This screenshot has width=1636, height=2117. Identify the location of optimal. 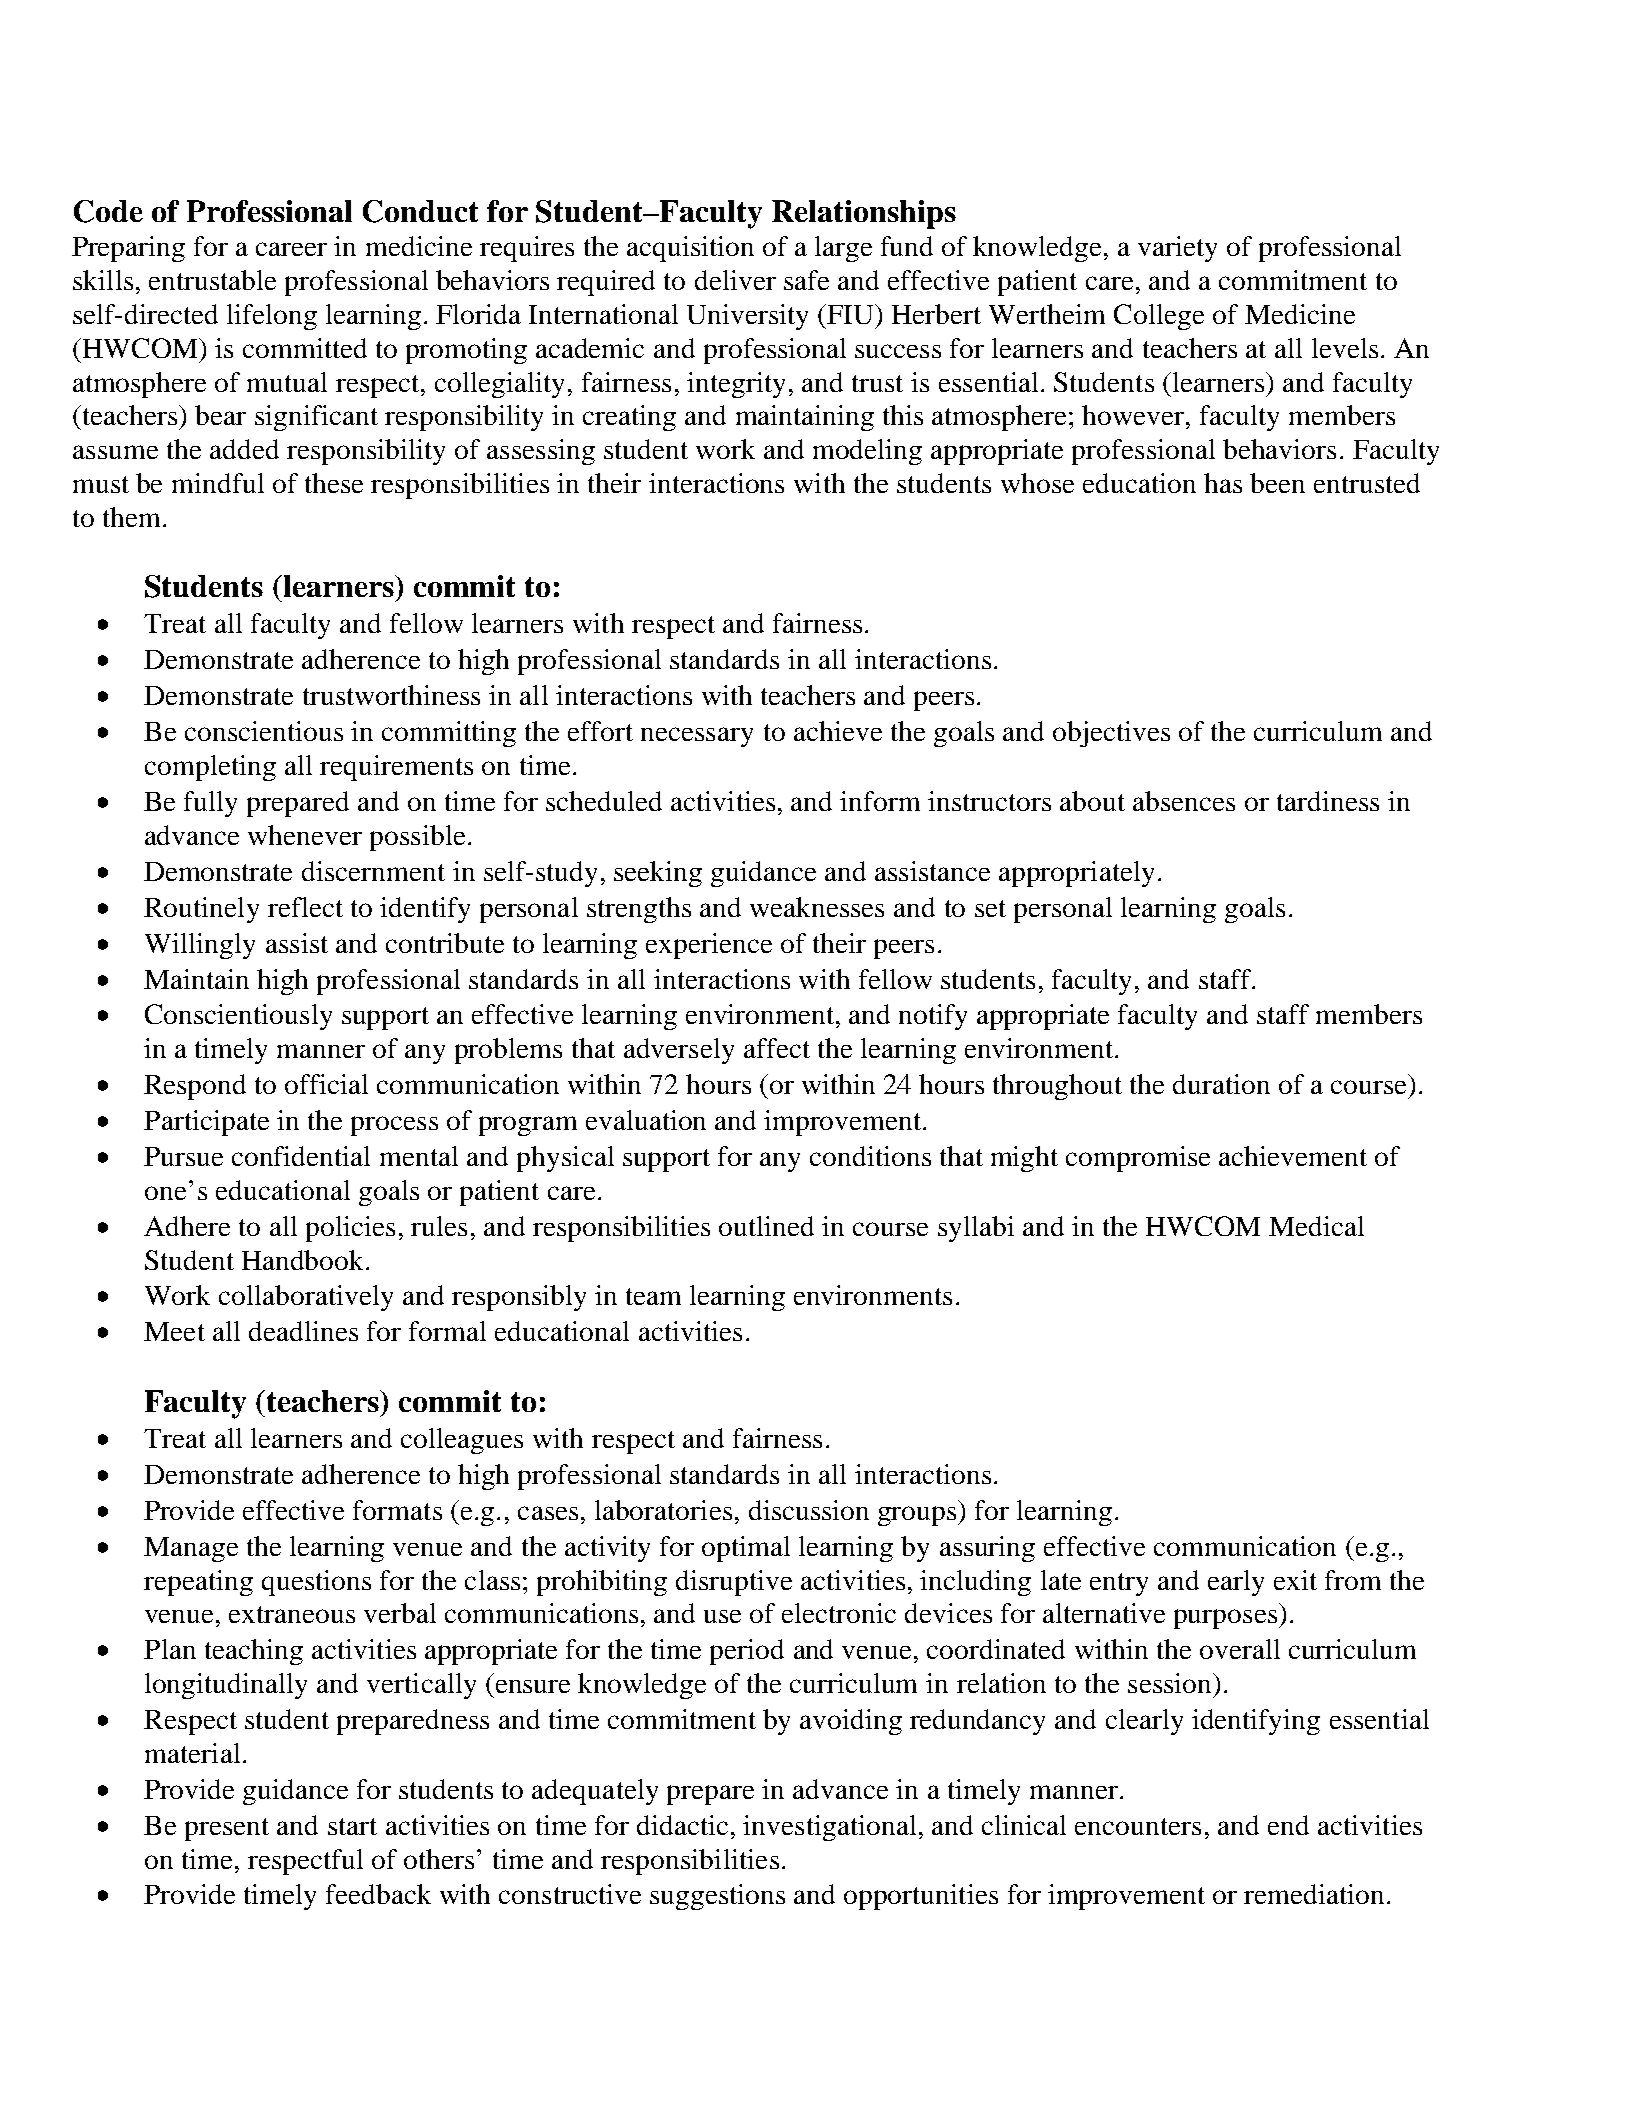
(746, 1549).
